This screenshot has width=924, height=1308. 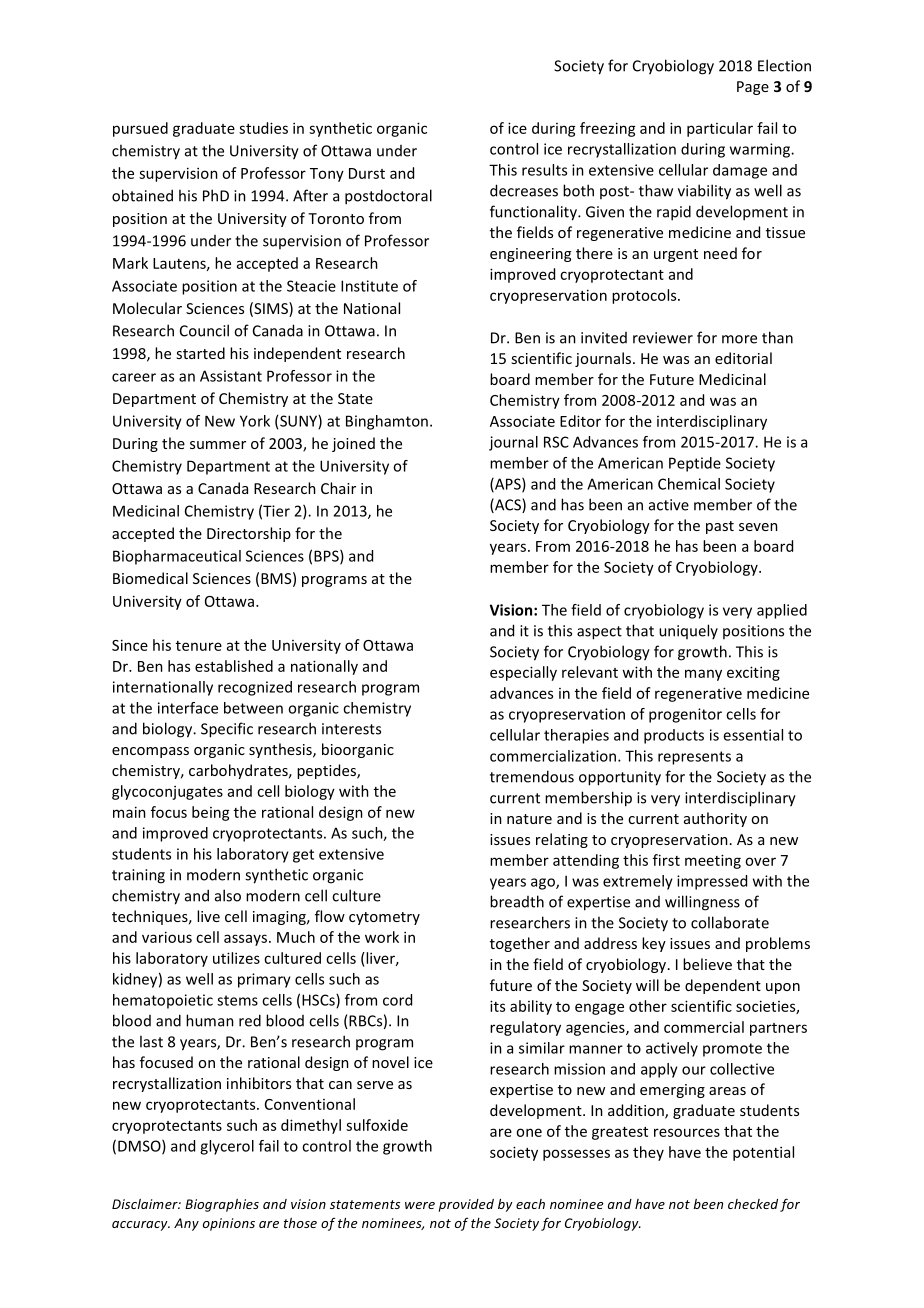 What do you see at coordinates (720, 129) in the screenshot?
I see `particular` at bounding box center [720, 129].
